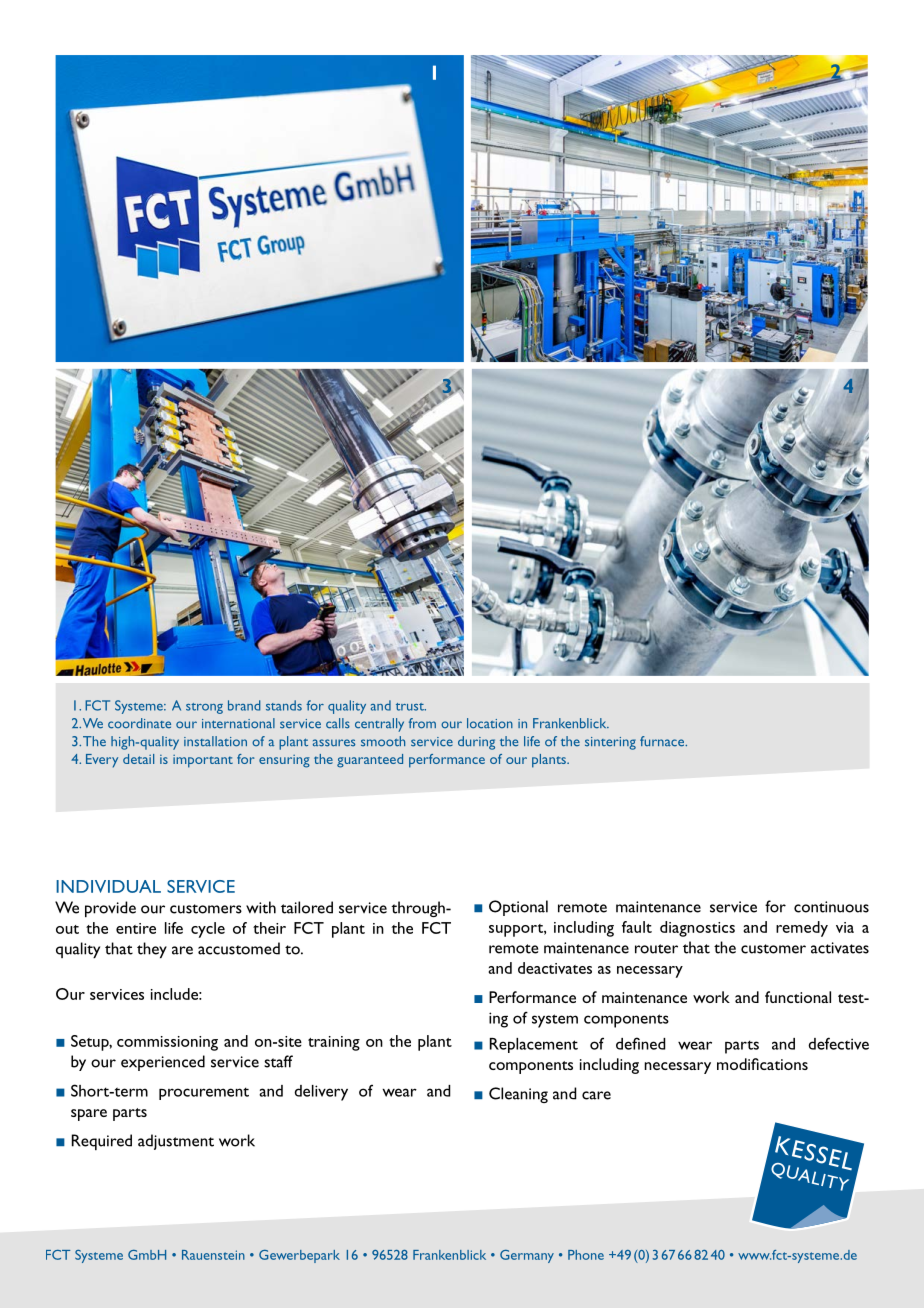 Image resolution: width=924 pixels, height=1308 pixels. What do you see at coordinates (610, 743) in the image?
I see `sintering` at bounding box center [610, 743].
